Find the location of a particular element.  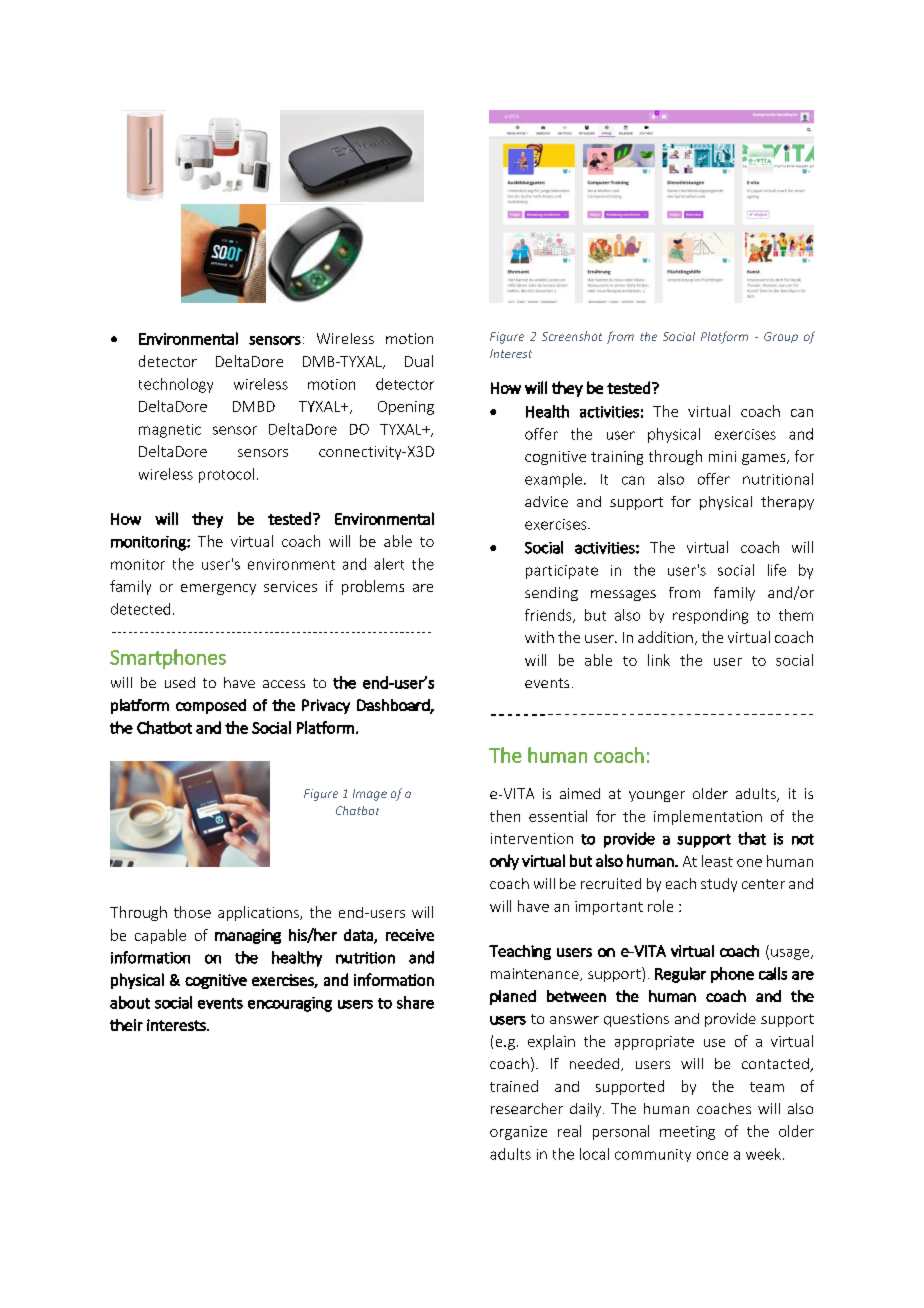

organize is located at coordinates (518, 1133).
